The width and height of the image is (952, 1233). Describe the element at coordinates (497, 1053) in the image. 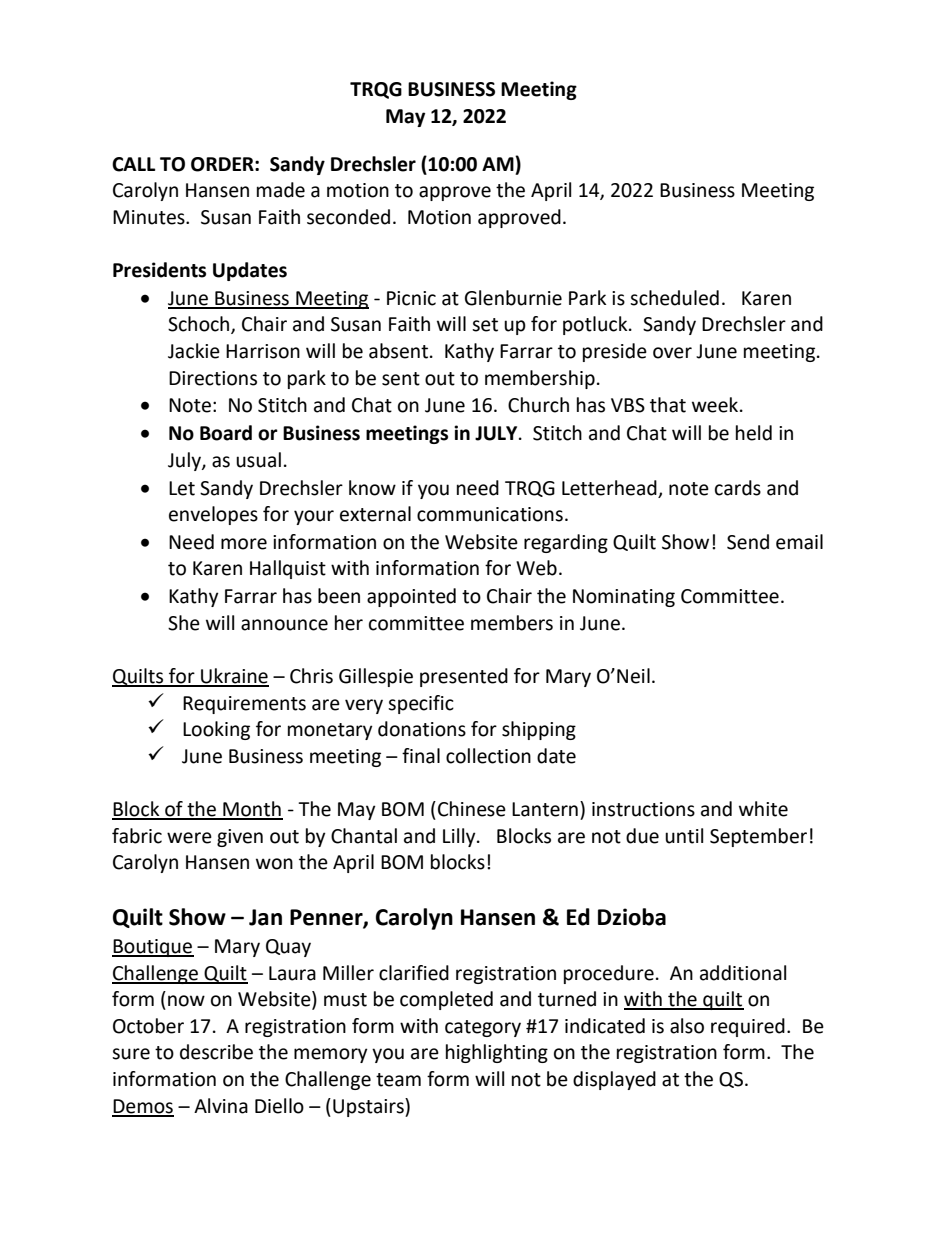

I see `highlighting` at that location.
